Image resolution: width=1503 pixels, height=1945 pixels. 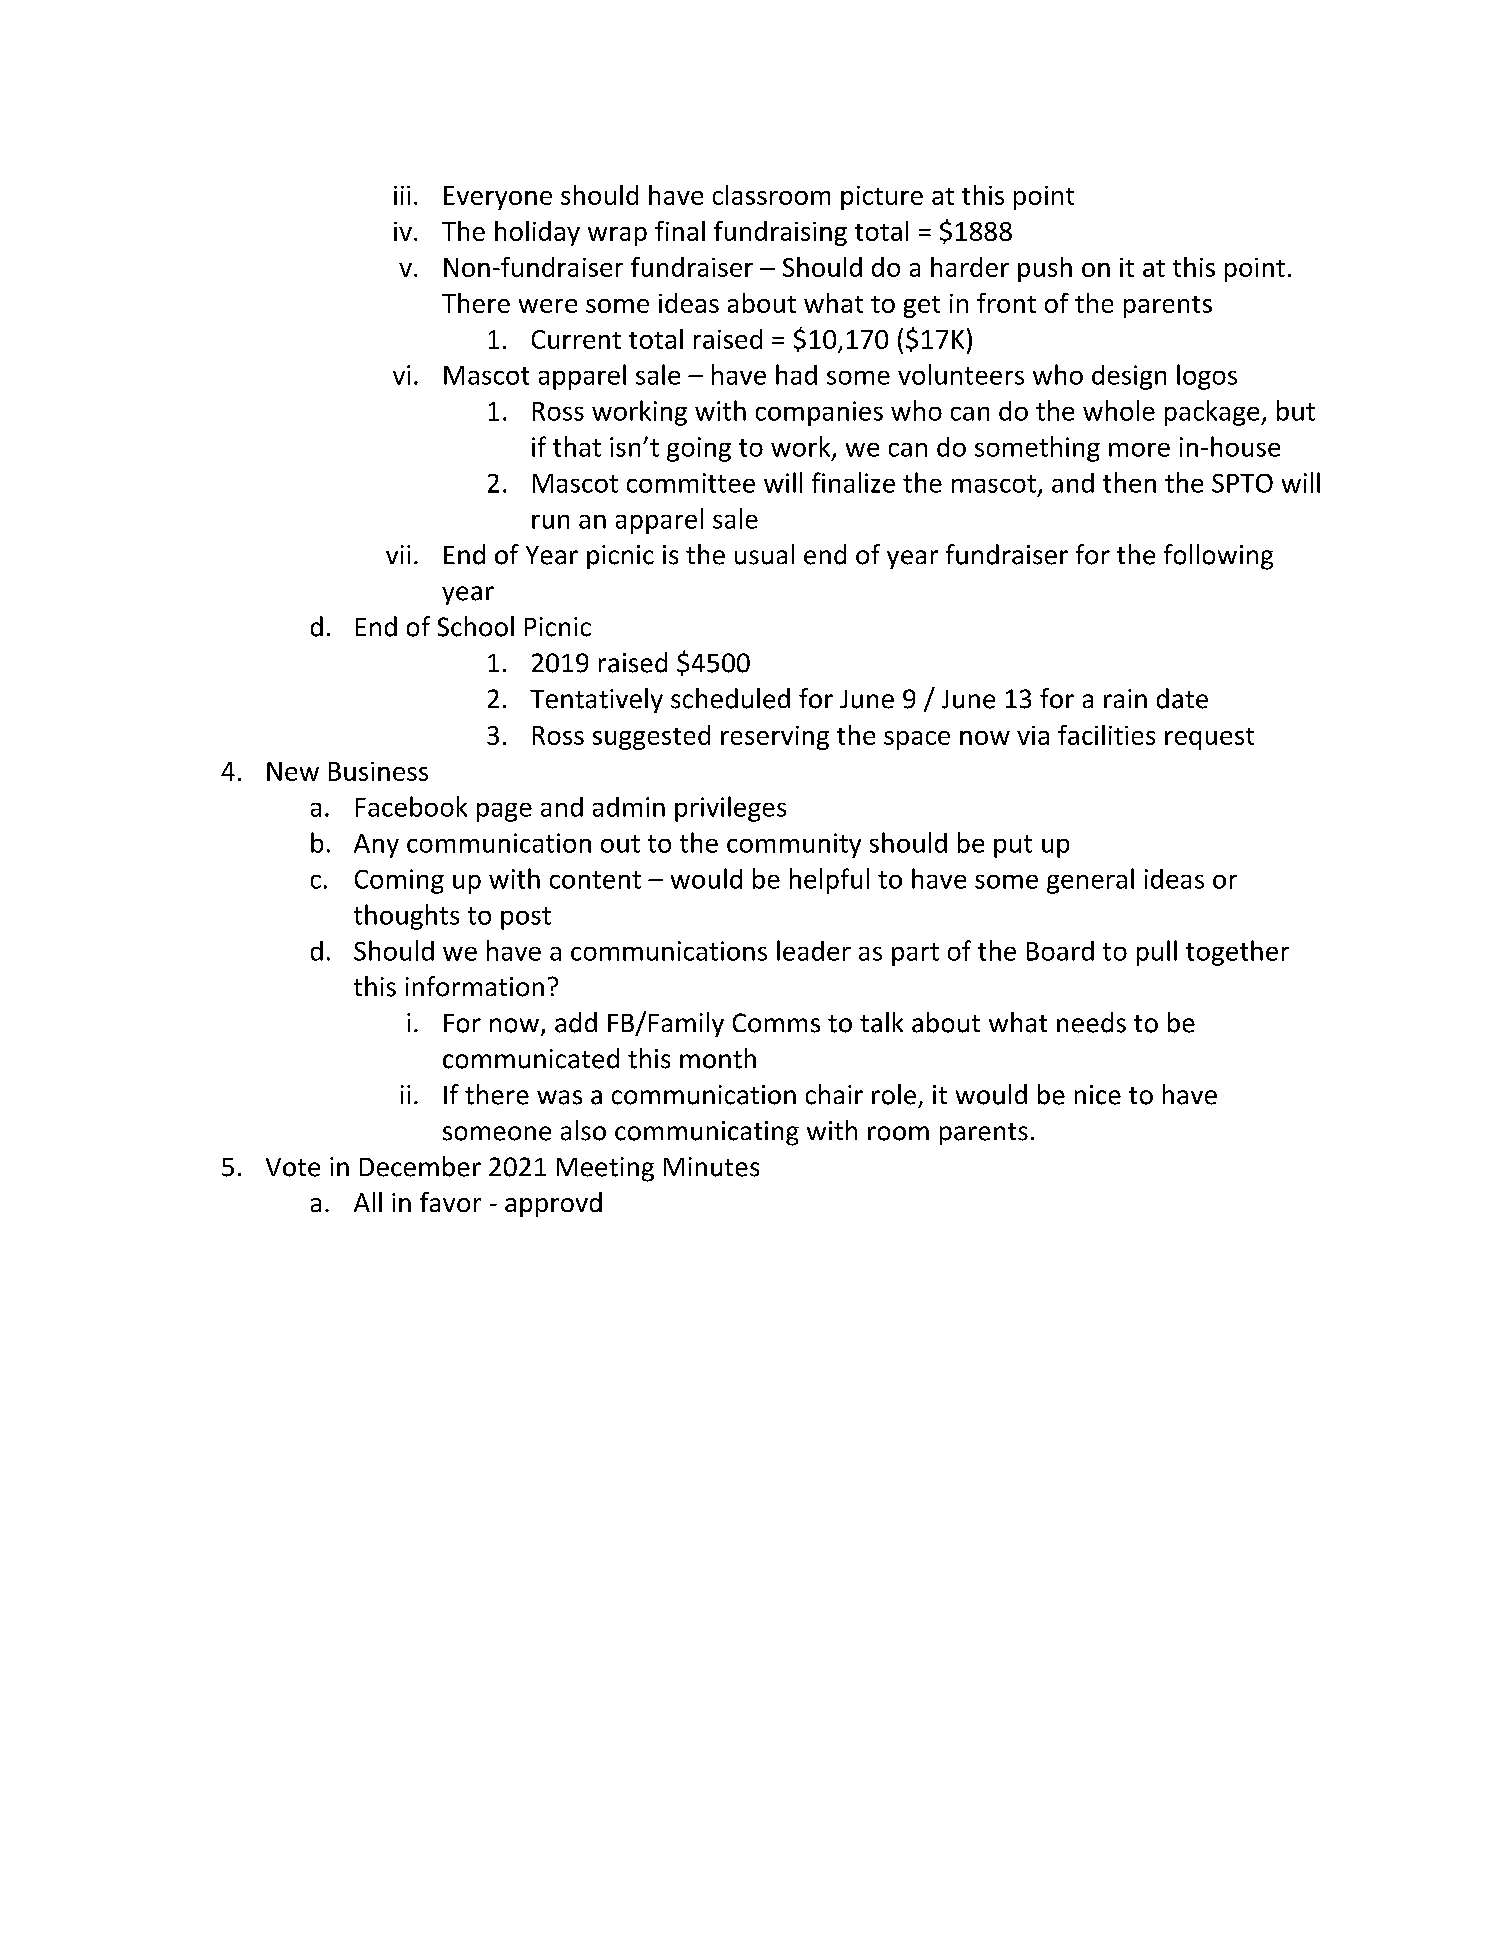 I want to click on push, so click(x=1045, y=269).
